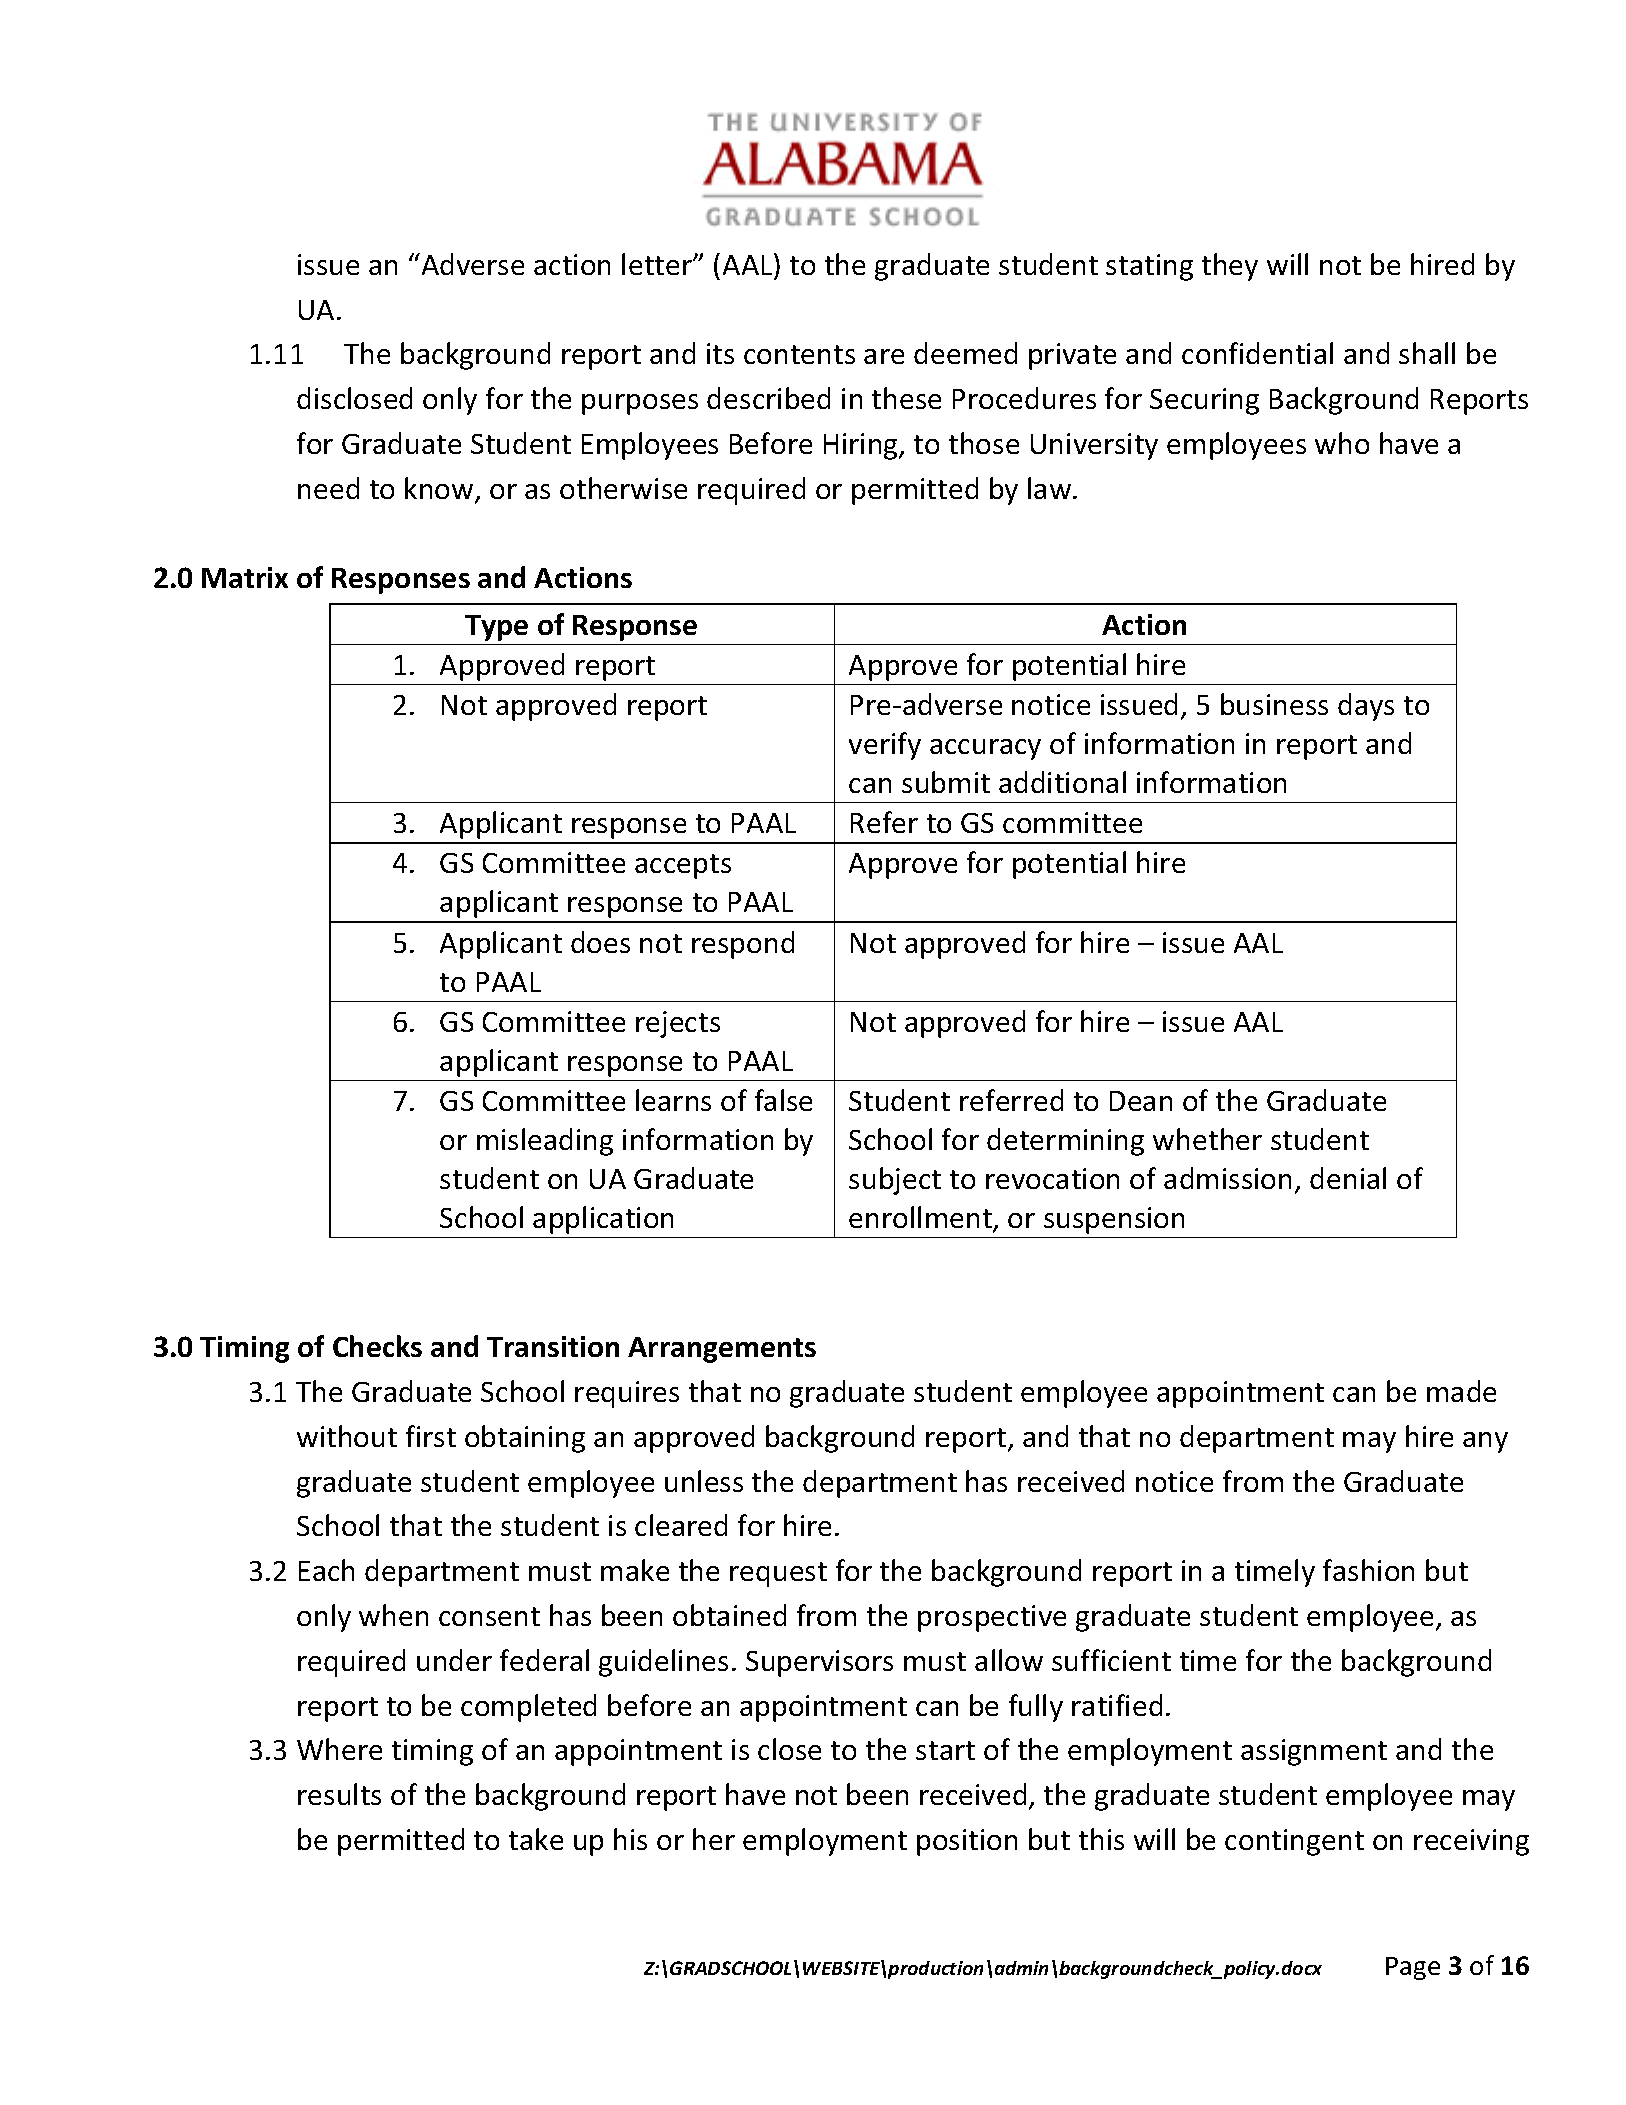 The width and height of the document is (1626, 2105). I want to click on contents, so click(799, 354).
